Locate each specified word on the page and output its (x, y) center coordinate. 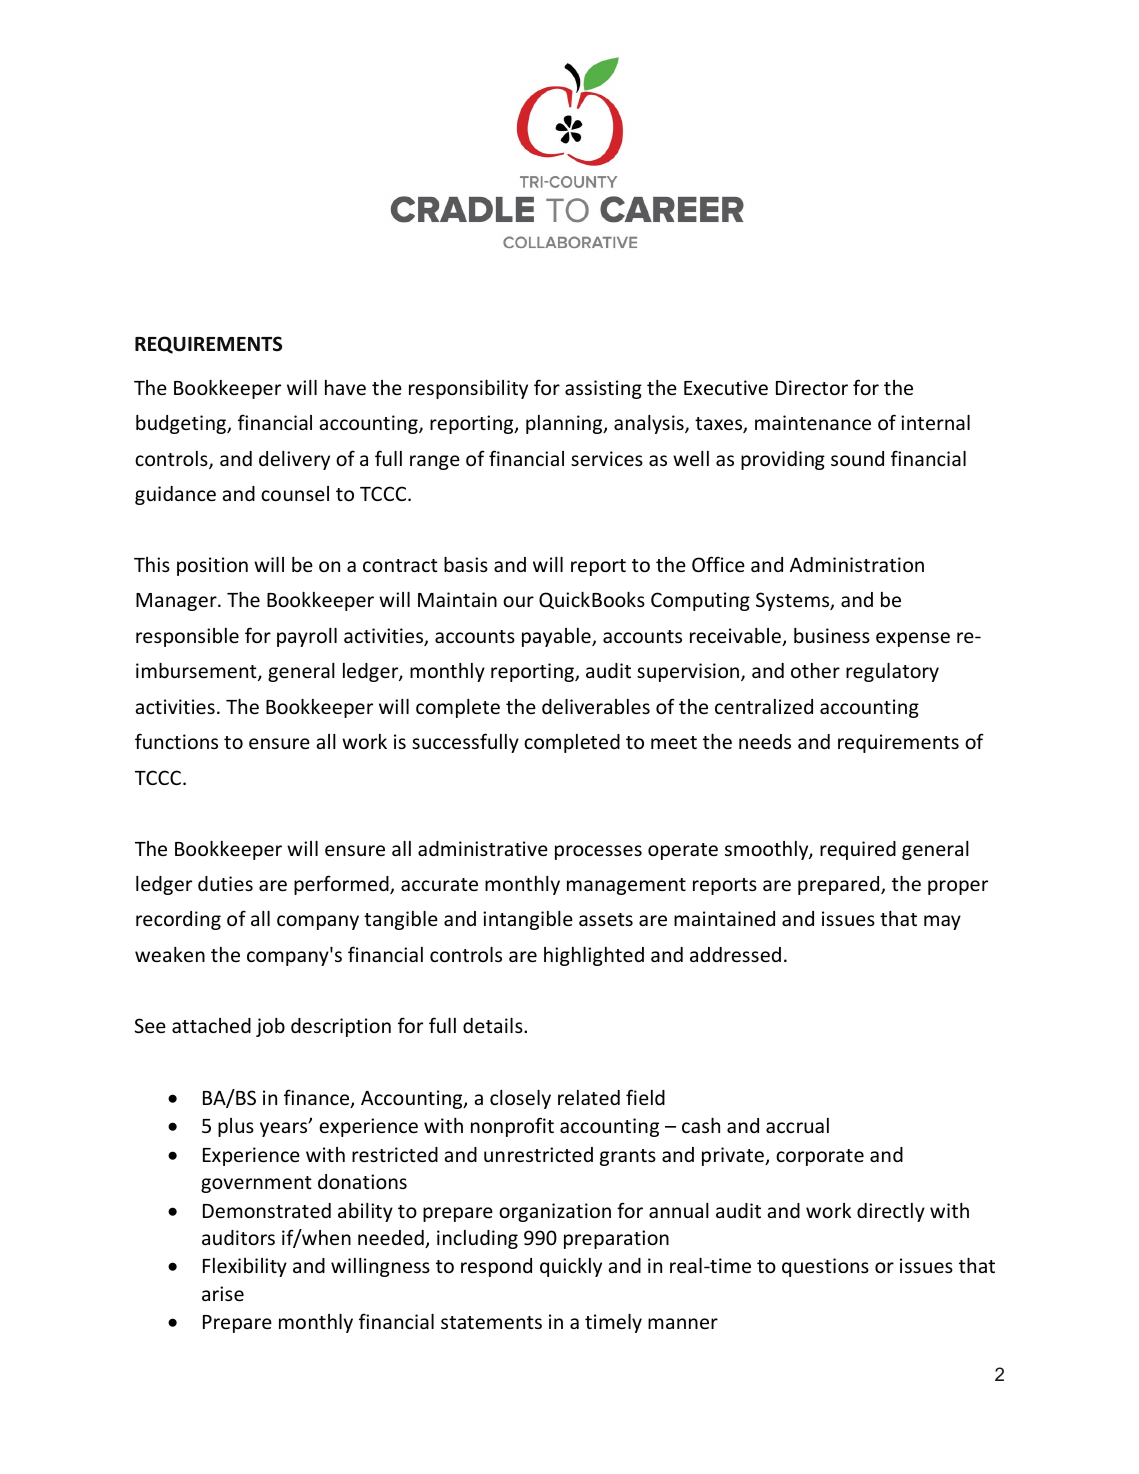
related (589, 1097)
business (832, 635)
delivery (294, 460)
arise (223, 1293)
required (858, 850)
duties (225, 883)
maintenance (813, 422)
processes (598, 852)
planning (565, 424)
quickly (571, 1267)
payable (557, 637)
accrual (797, 1125)
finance (318, 1098)
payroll (307, 637)
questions (825, 1267)
